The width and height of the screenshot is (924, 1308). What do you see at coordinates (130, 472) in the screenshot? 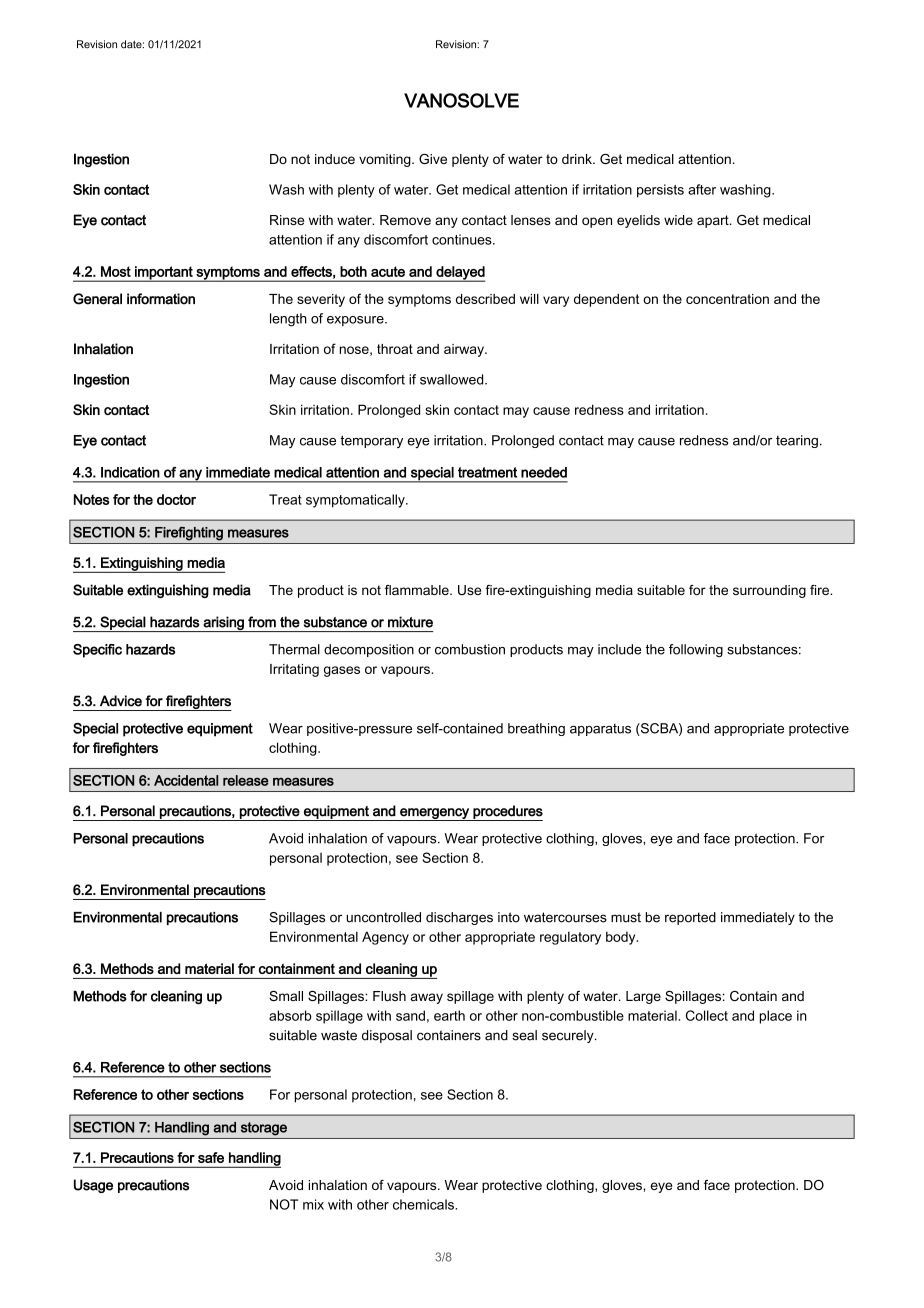
I see `Indication` at bounding box center [130, 472].
